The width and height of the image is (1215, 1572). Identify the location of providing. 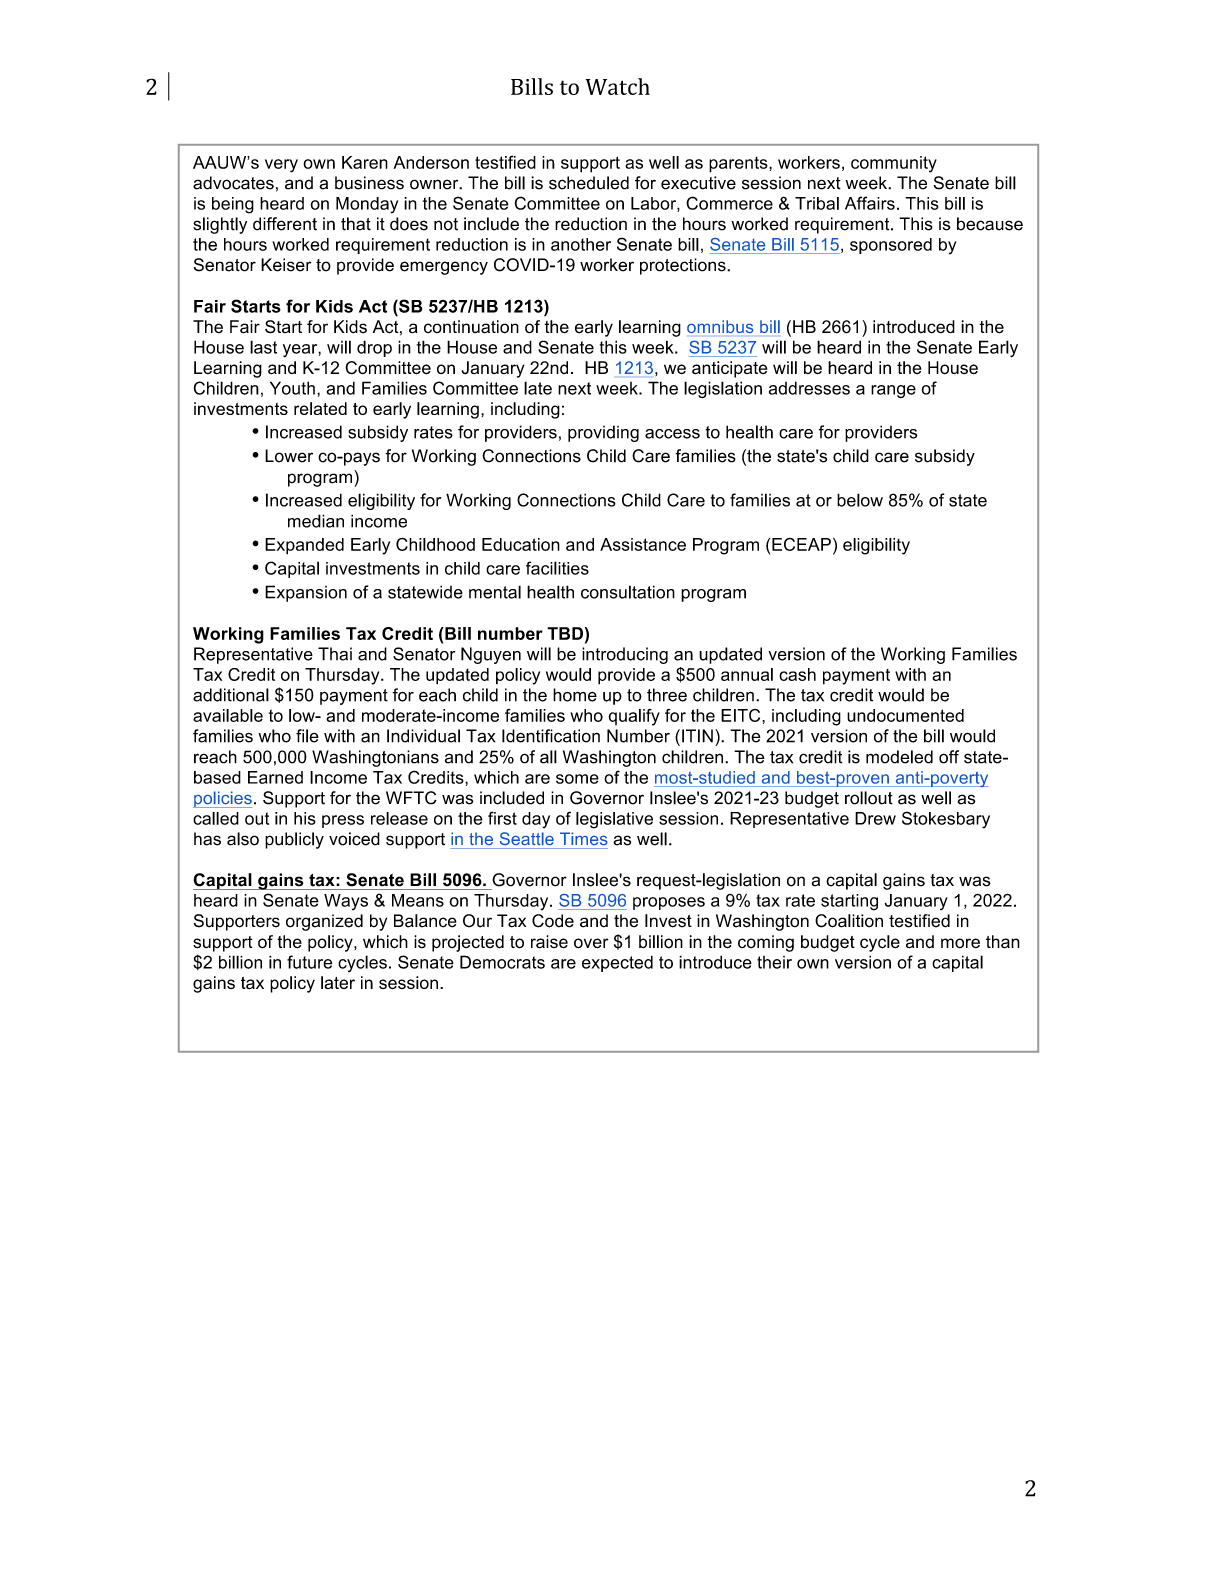
(603, 433).
